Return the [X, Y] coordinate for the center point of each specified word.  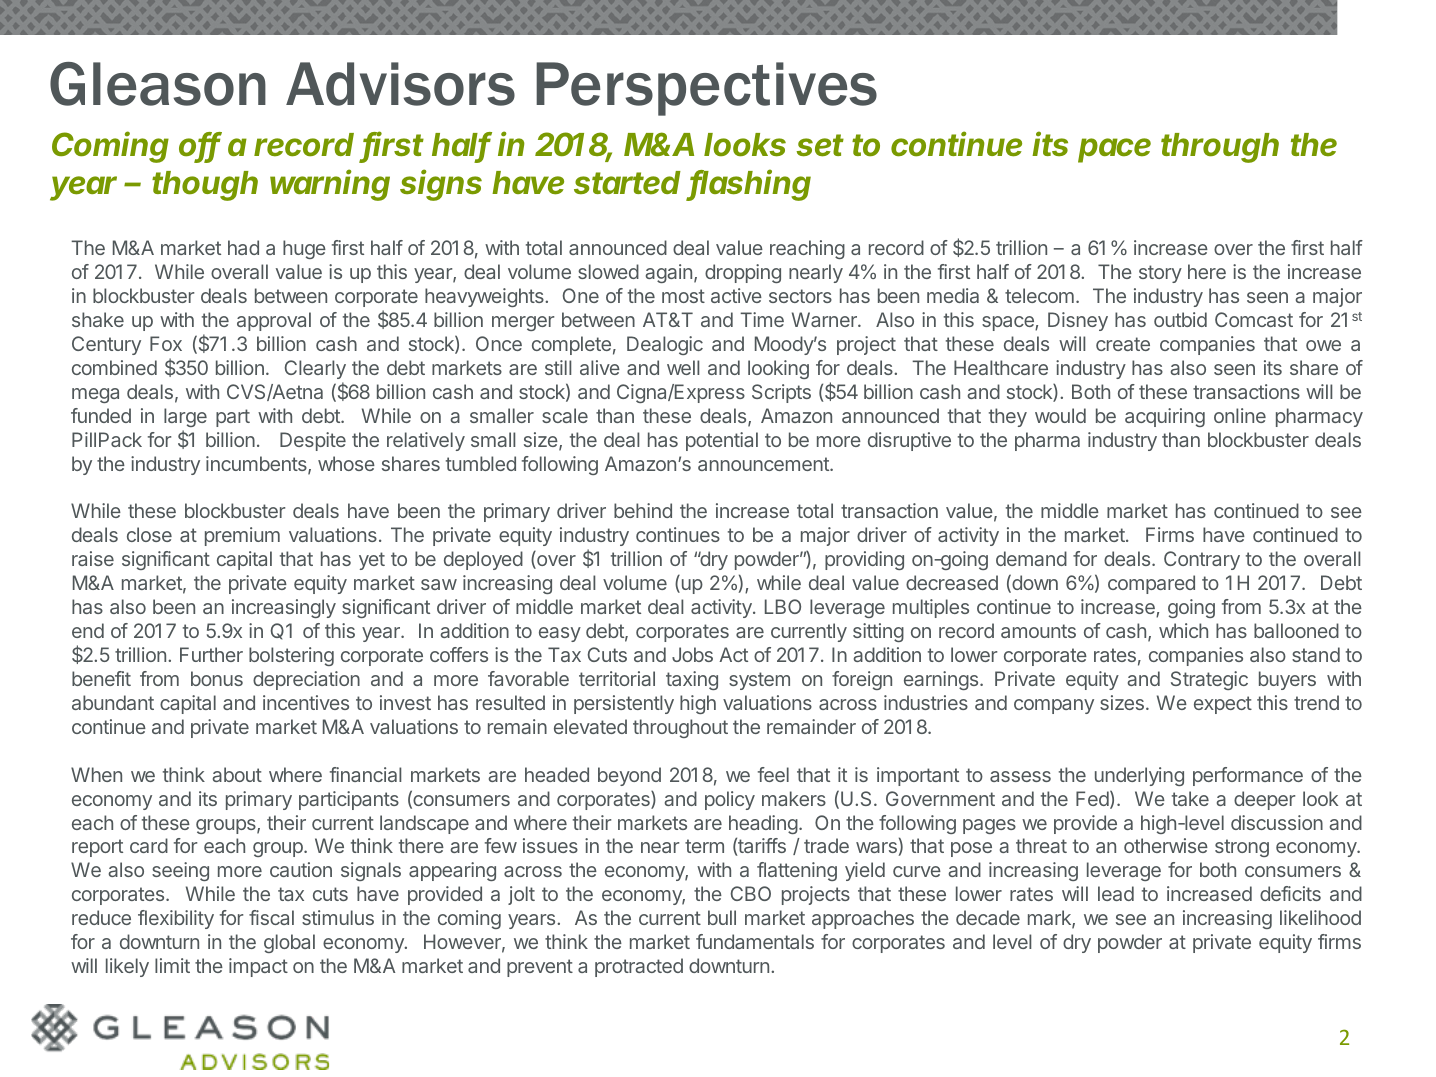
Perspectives [706, 89]
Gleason [158, 84]
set [820, 145]
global [289, 943]
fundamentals [755, 941]
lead [1116, 893]
